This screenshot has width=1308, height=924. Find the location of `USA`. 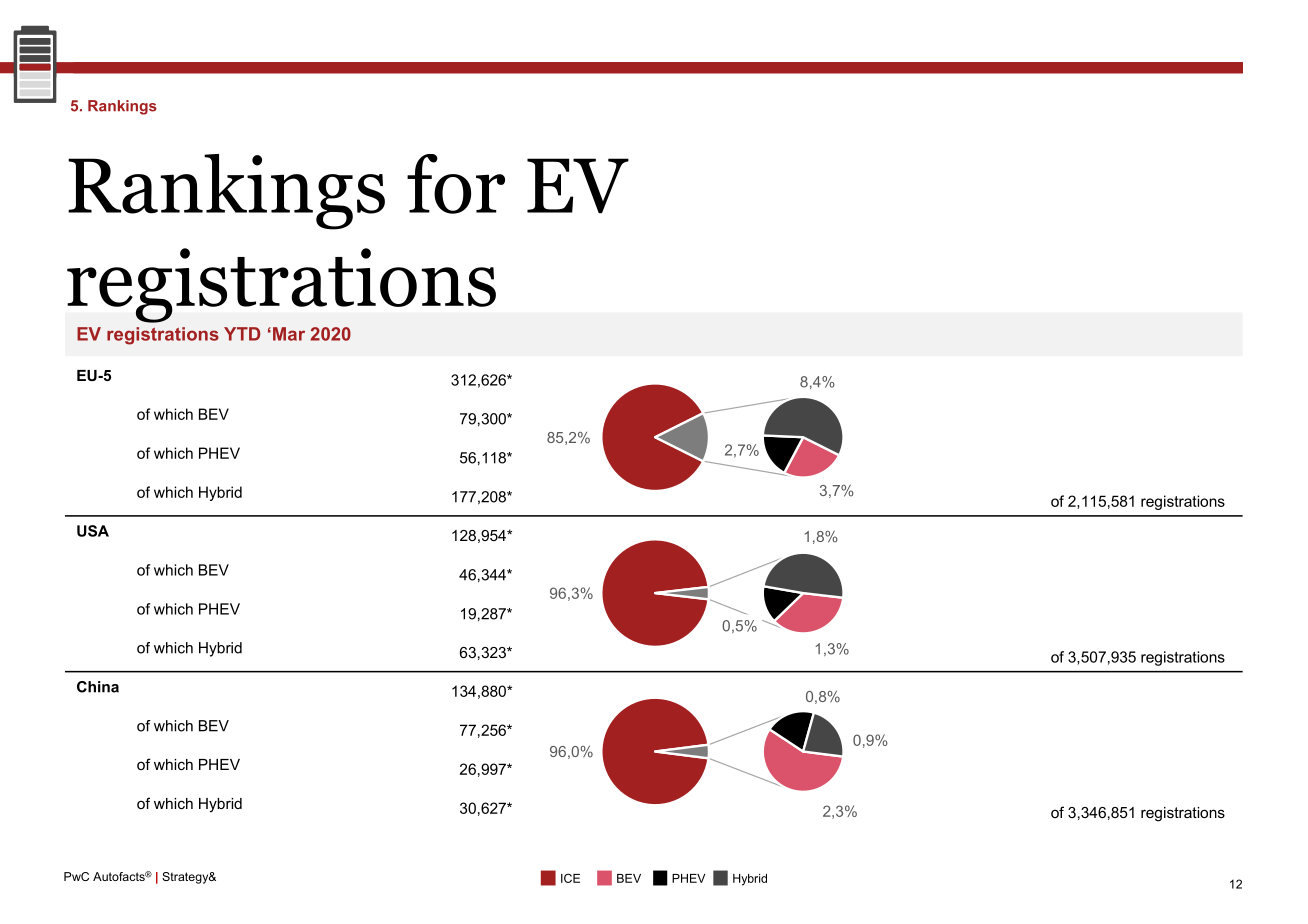

USA is located at coordinates (93, 531).
